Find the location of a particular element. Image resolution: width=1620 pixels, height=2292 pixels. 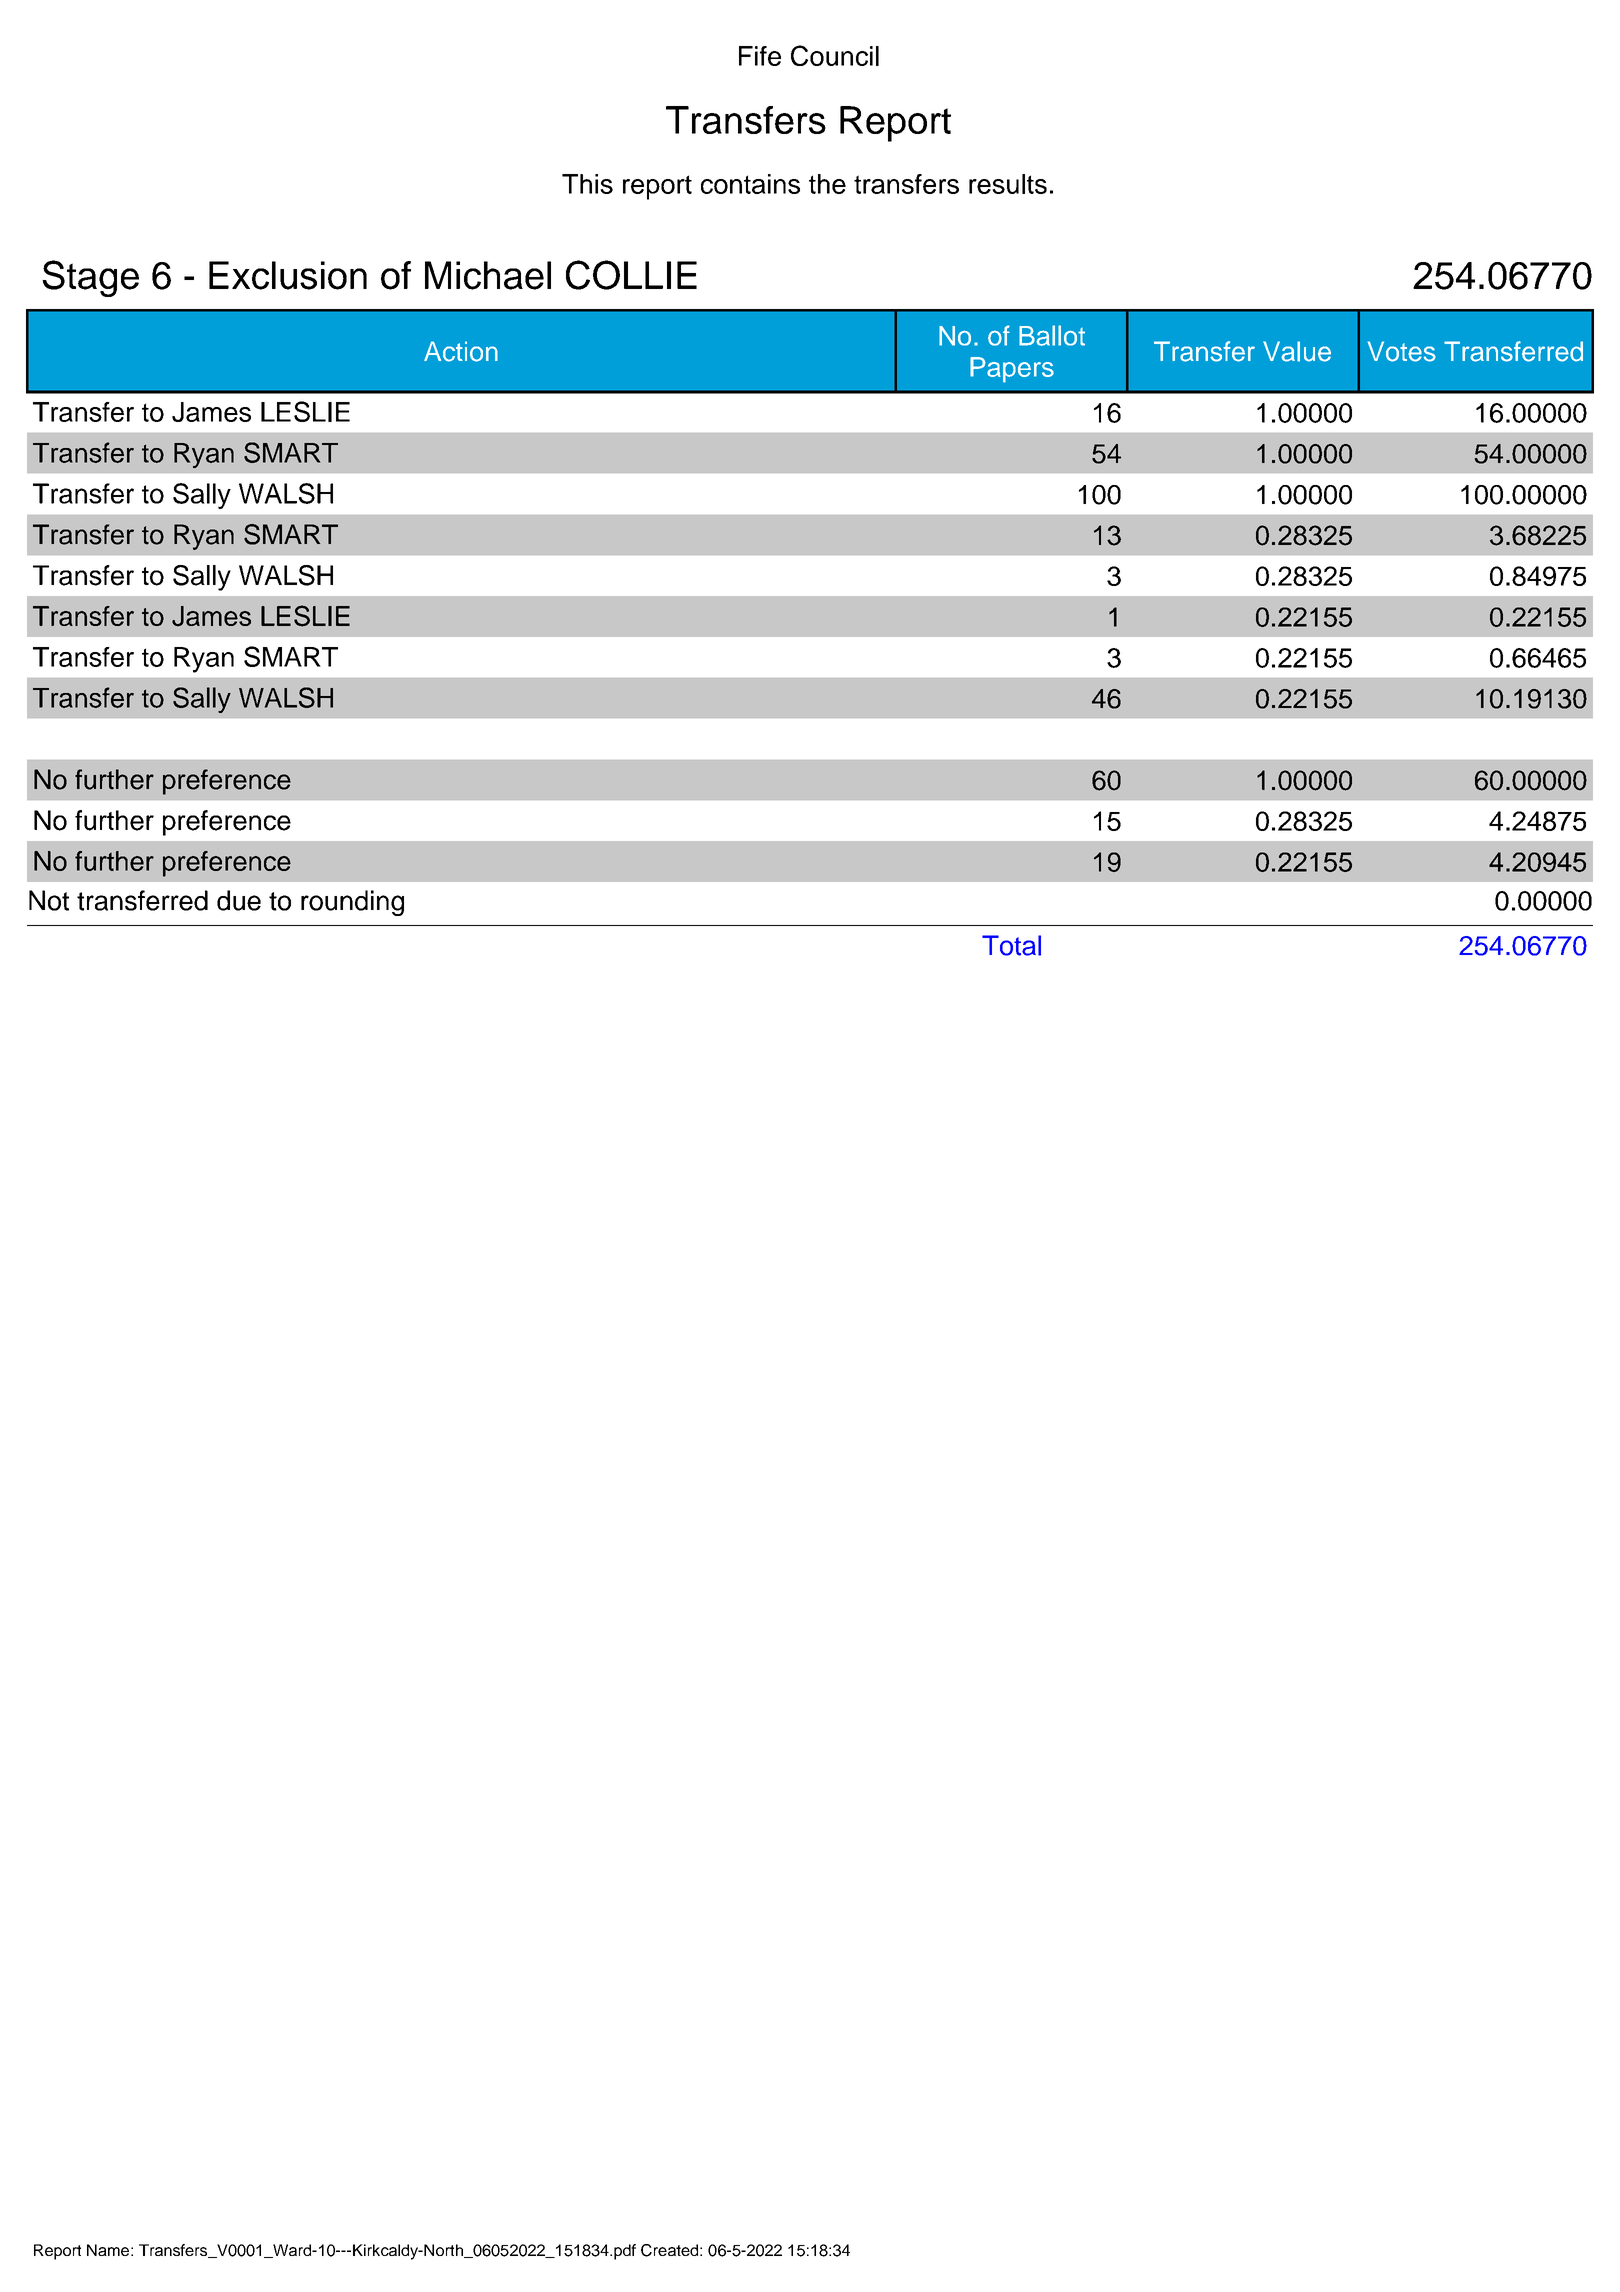

Exclusion is located at coordinates (288, 275).
